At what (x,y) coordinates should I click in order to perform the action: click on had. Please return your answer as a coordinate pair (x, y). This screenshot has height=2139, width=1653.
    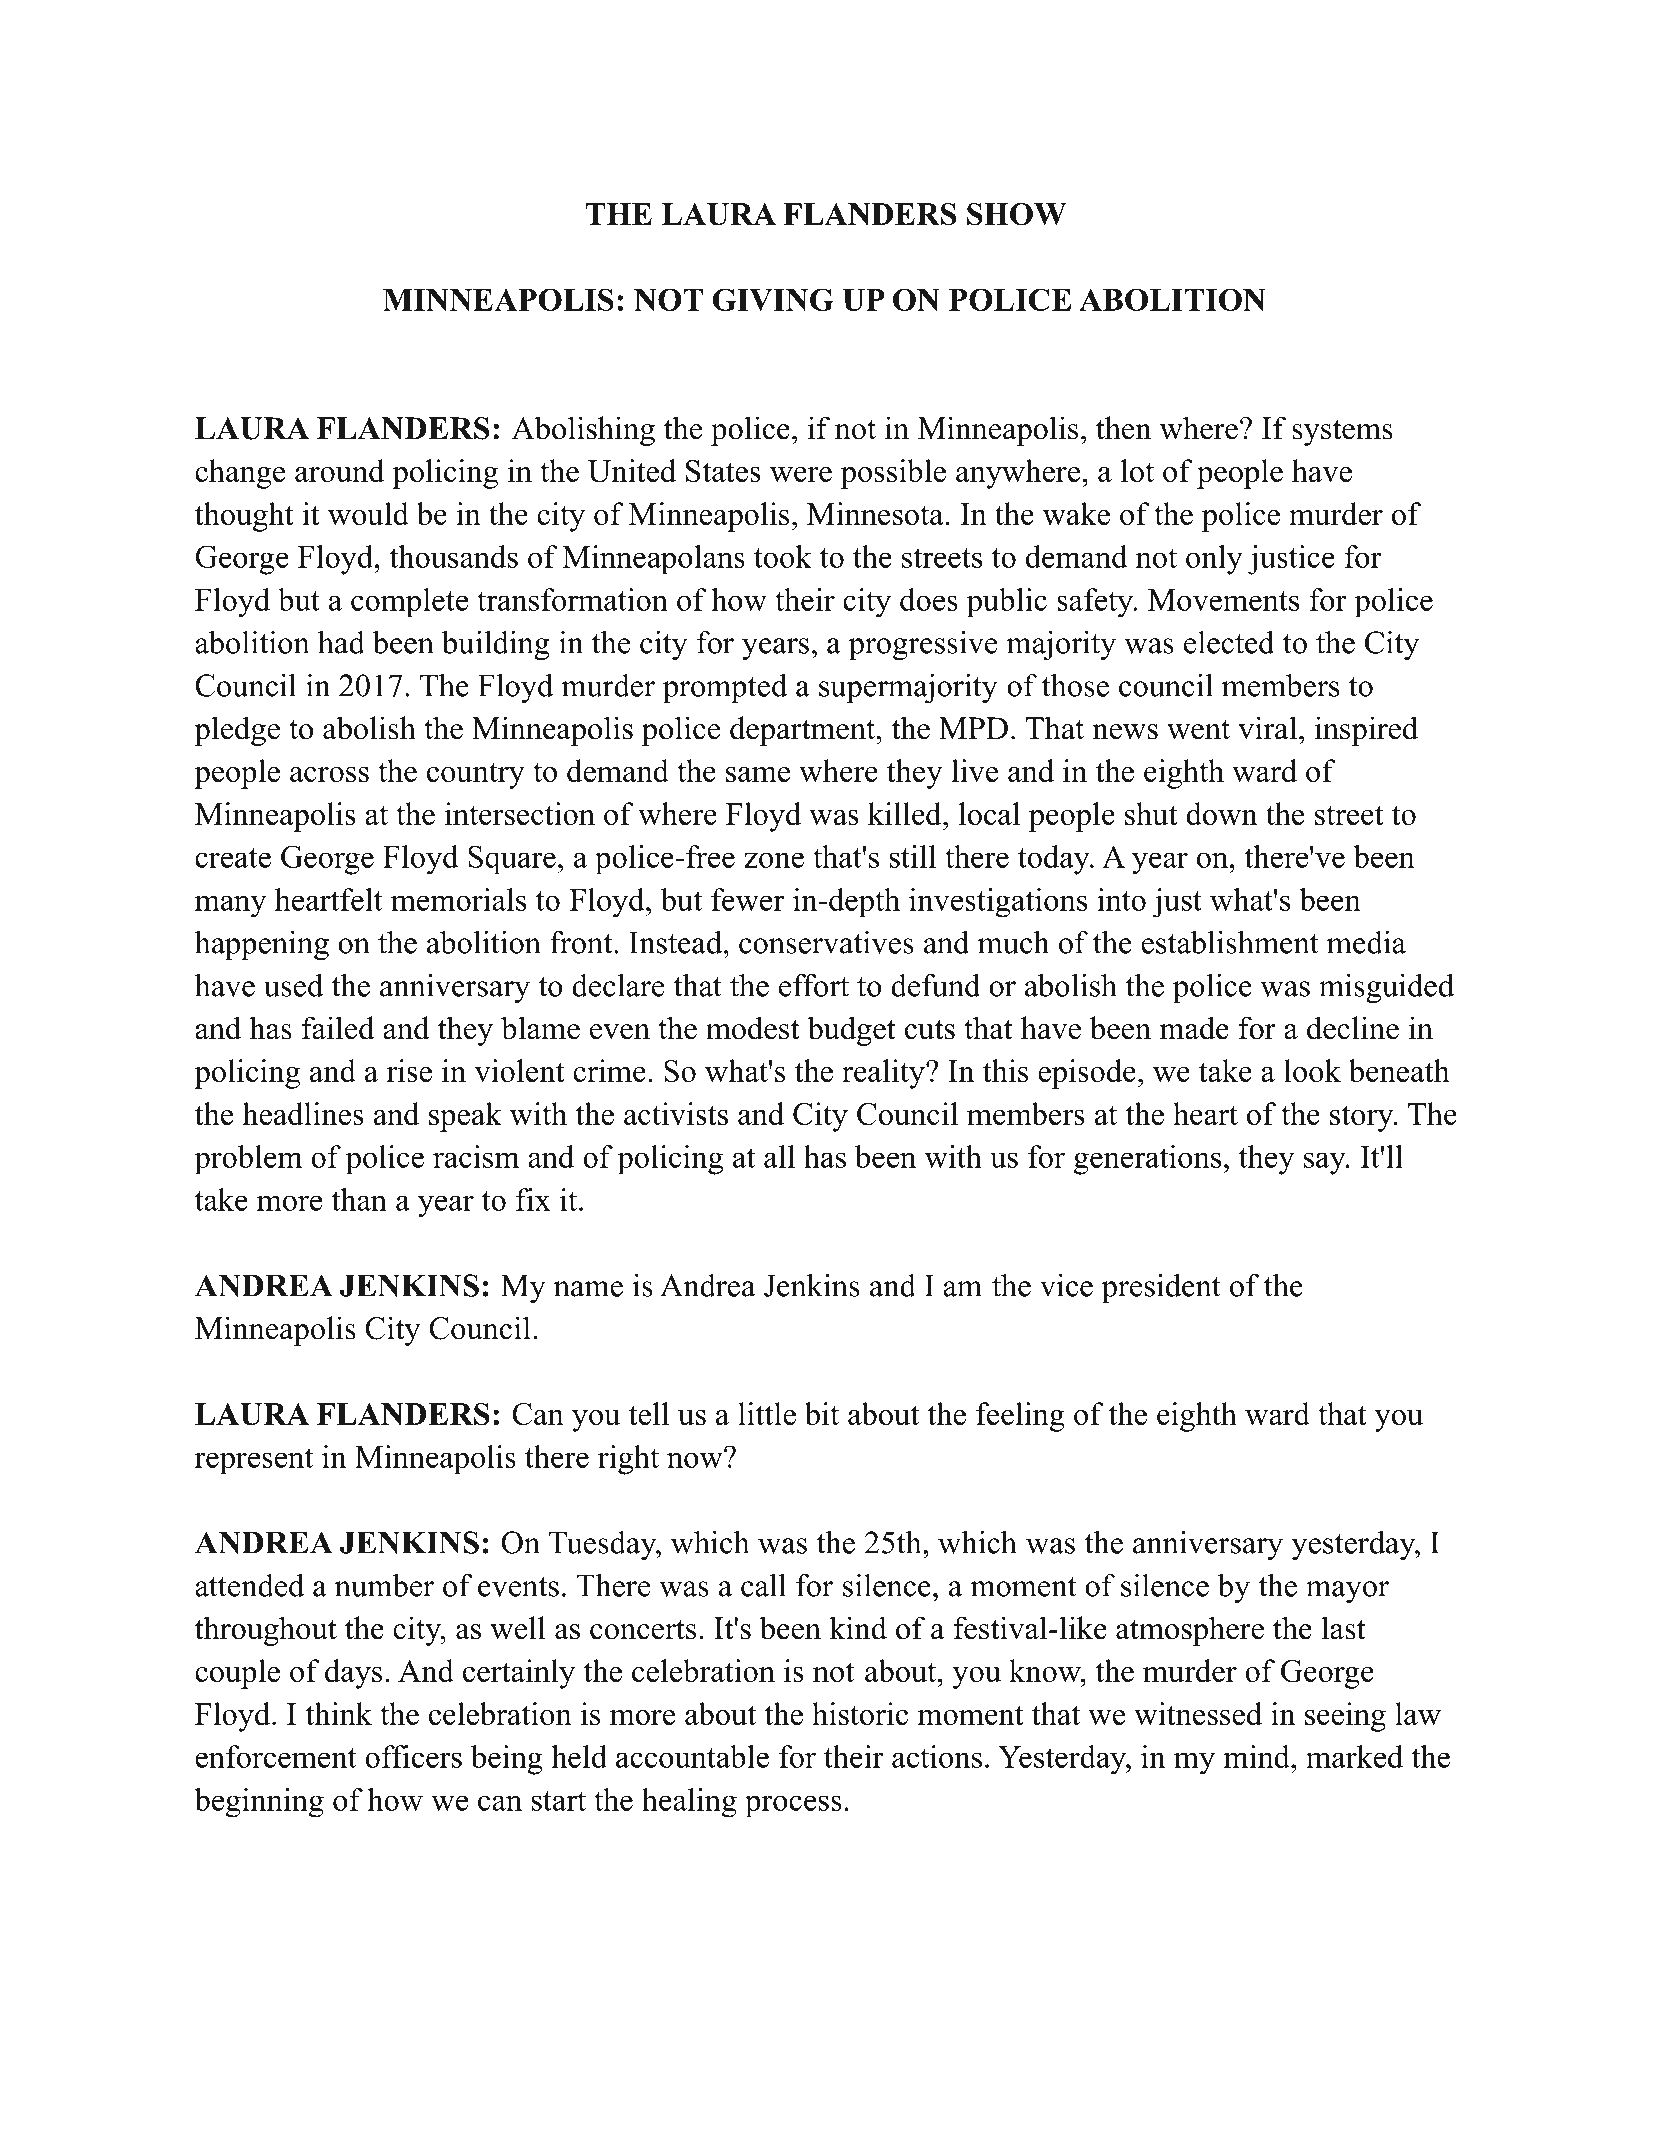
    Looking at the image, I should click on (341, 642).
